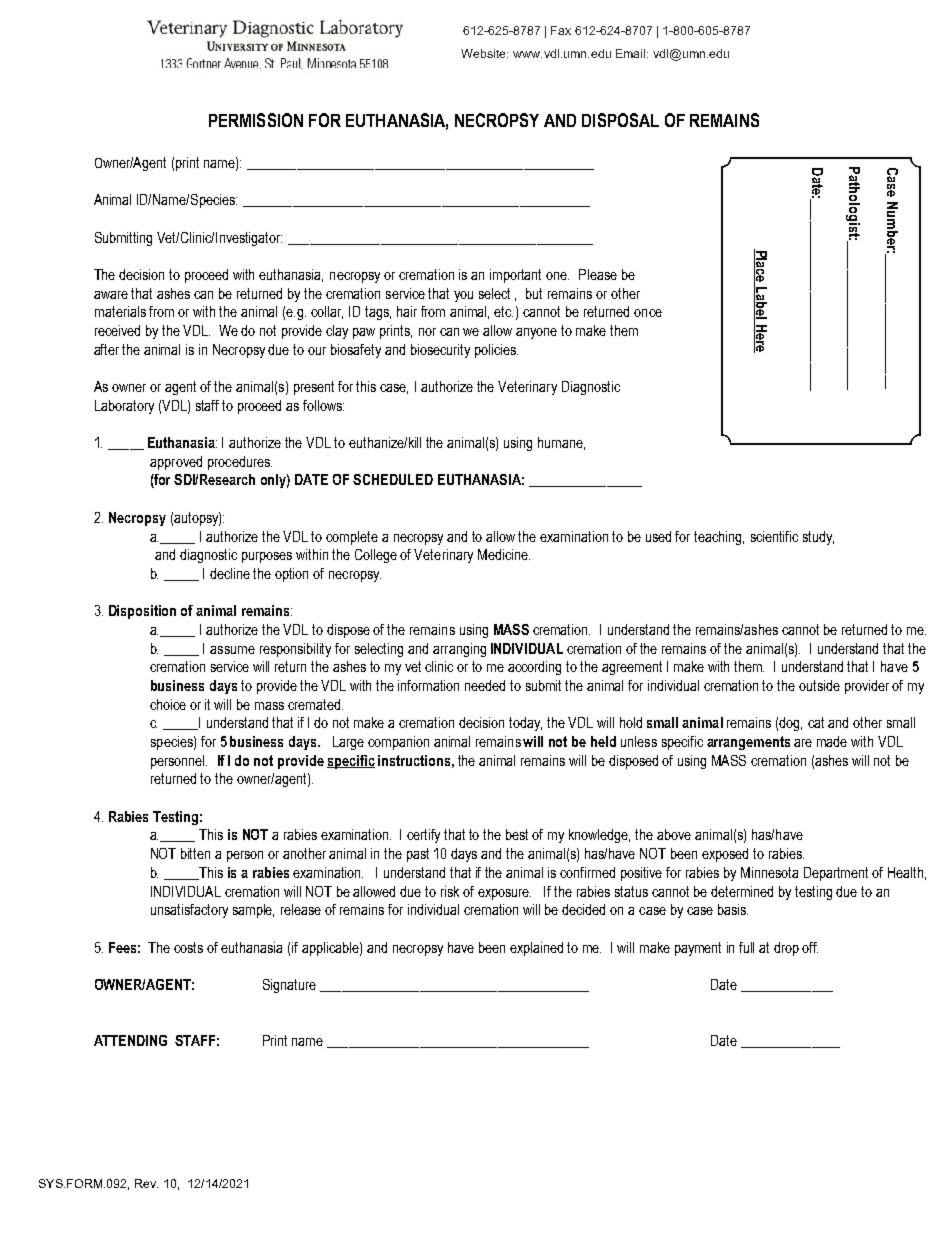 The width and height of the document is (952, 1233). Describe the element at coordinates (517, 834) in the document. I see `best` at that location.
